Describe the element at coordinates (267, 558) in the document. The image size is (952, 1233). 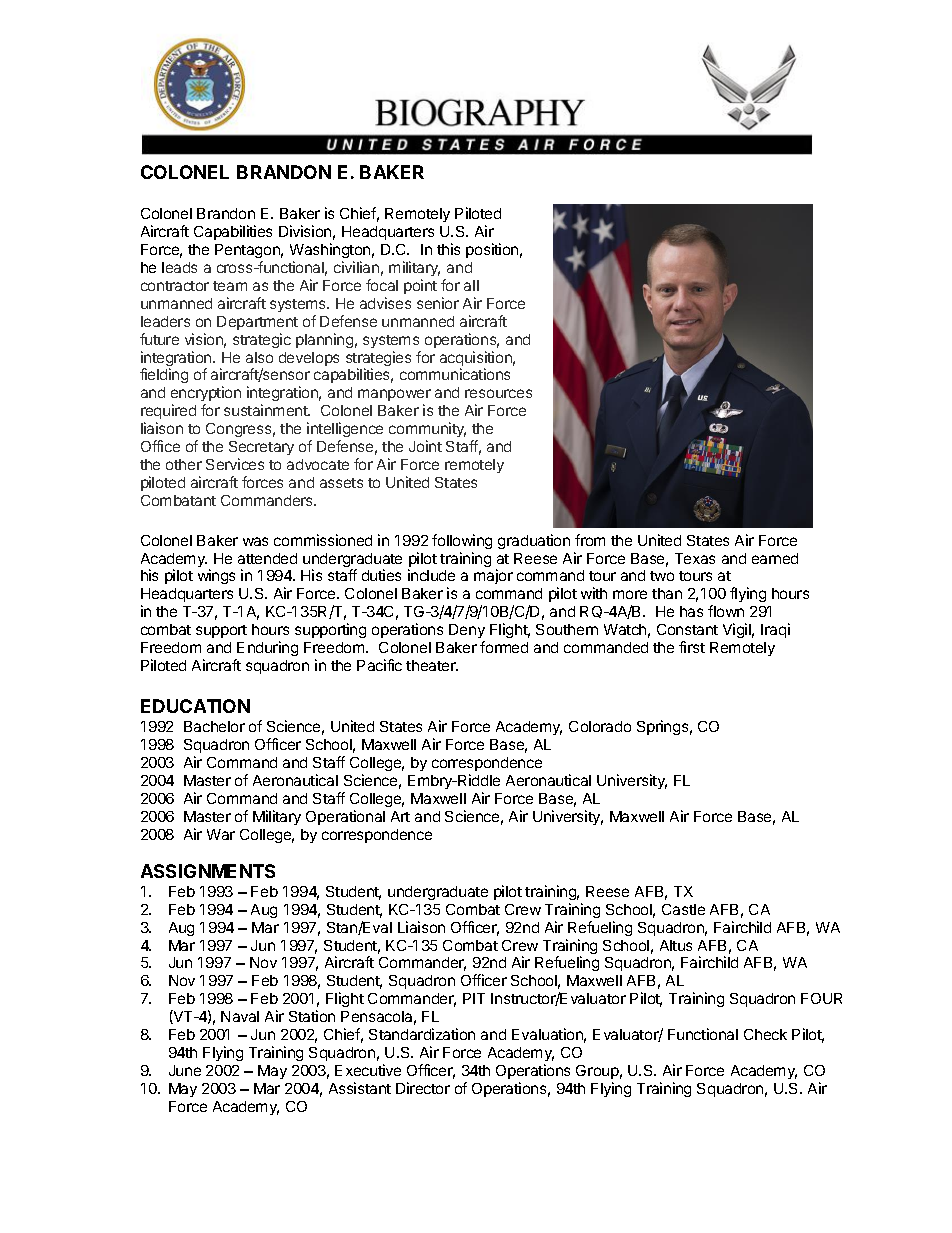
I see `attended` at that location.
